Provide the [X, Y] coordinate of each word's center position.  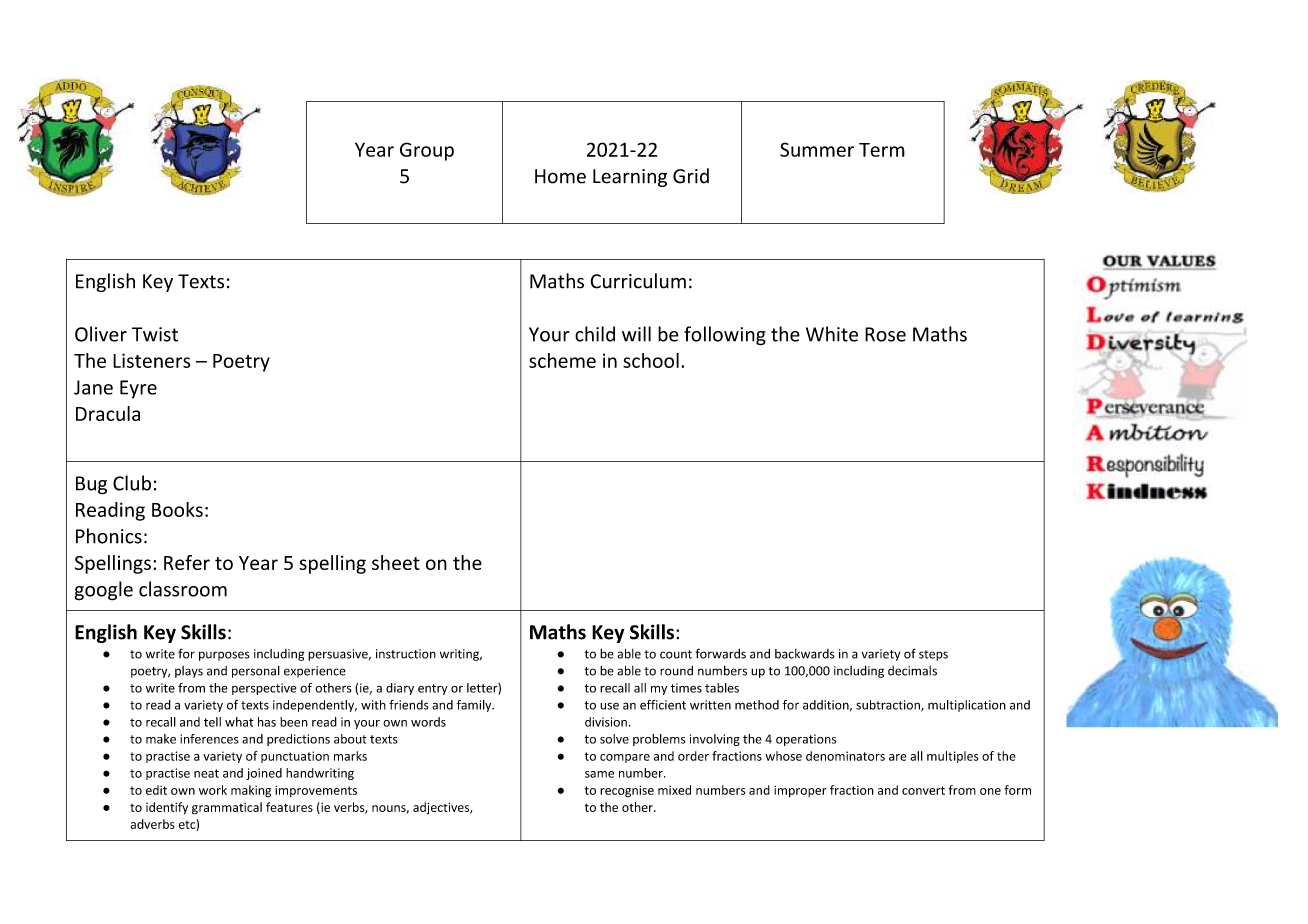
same [599, 774]
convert [923, 790]
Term [882, 150]
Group [427, 151]
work [213, 790]
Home [560, 176]
